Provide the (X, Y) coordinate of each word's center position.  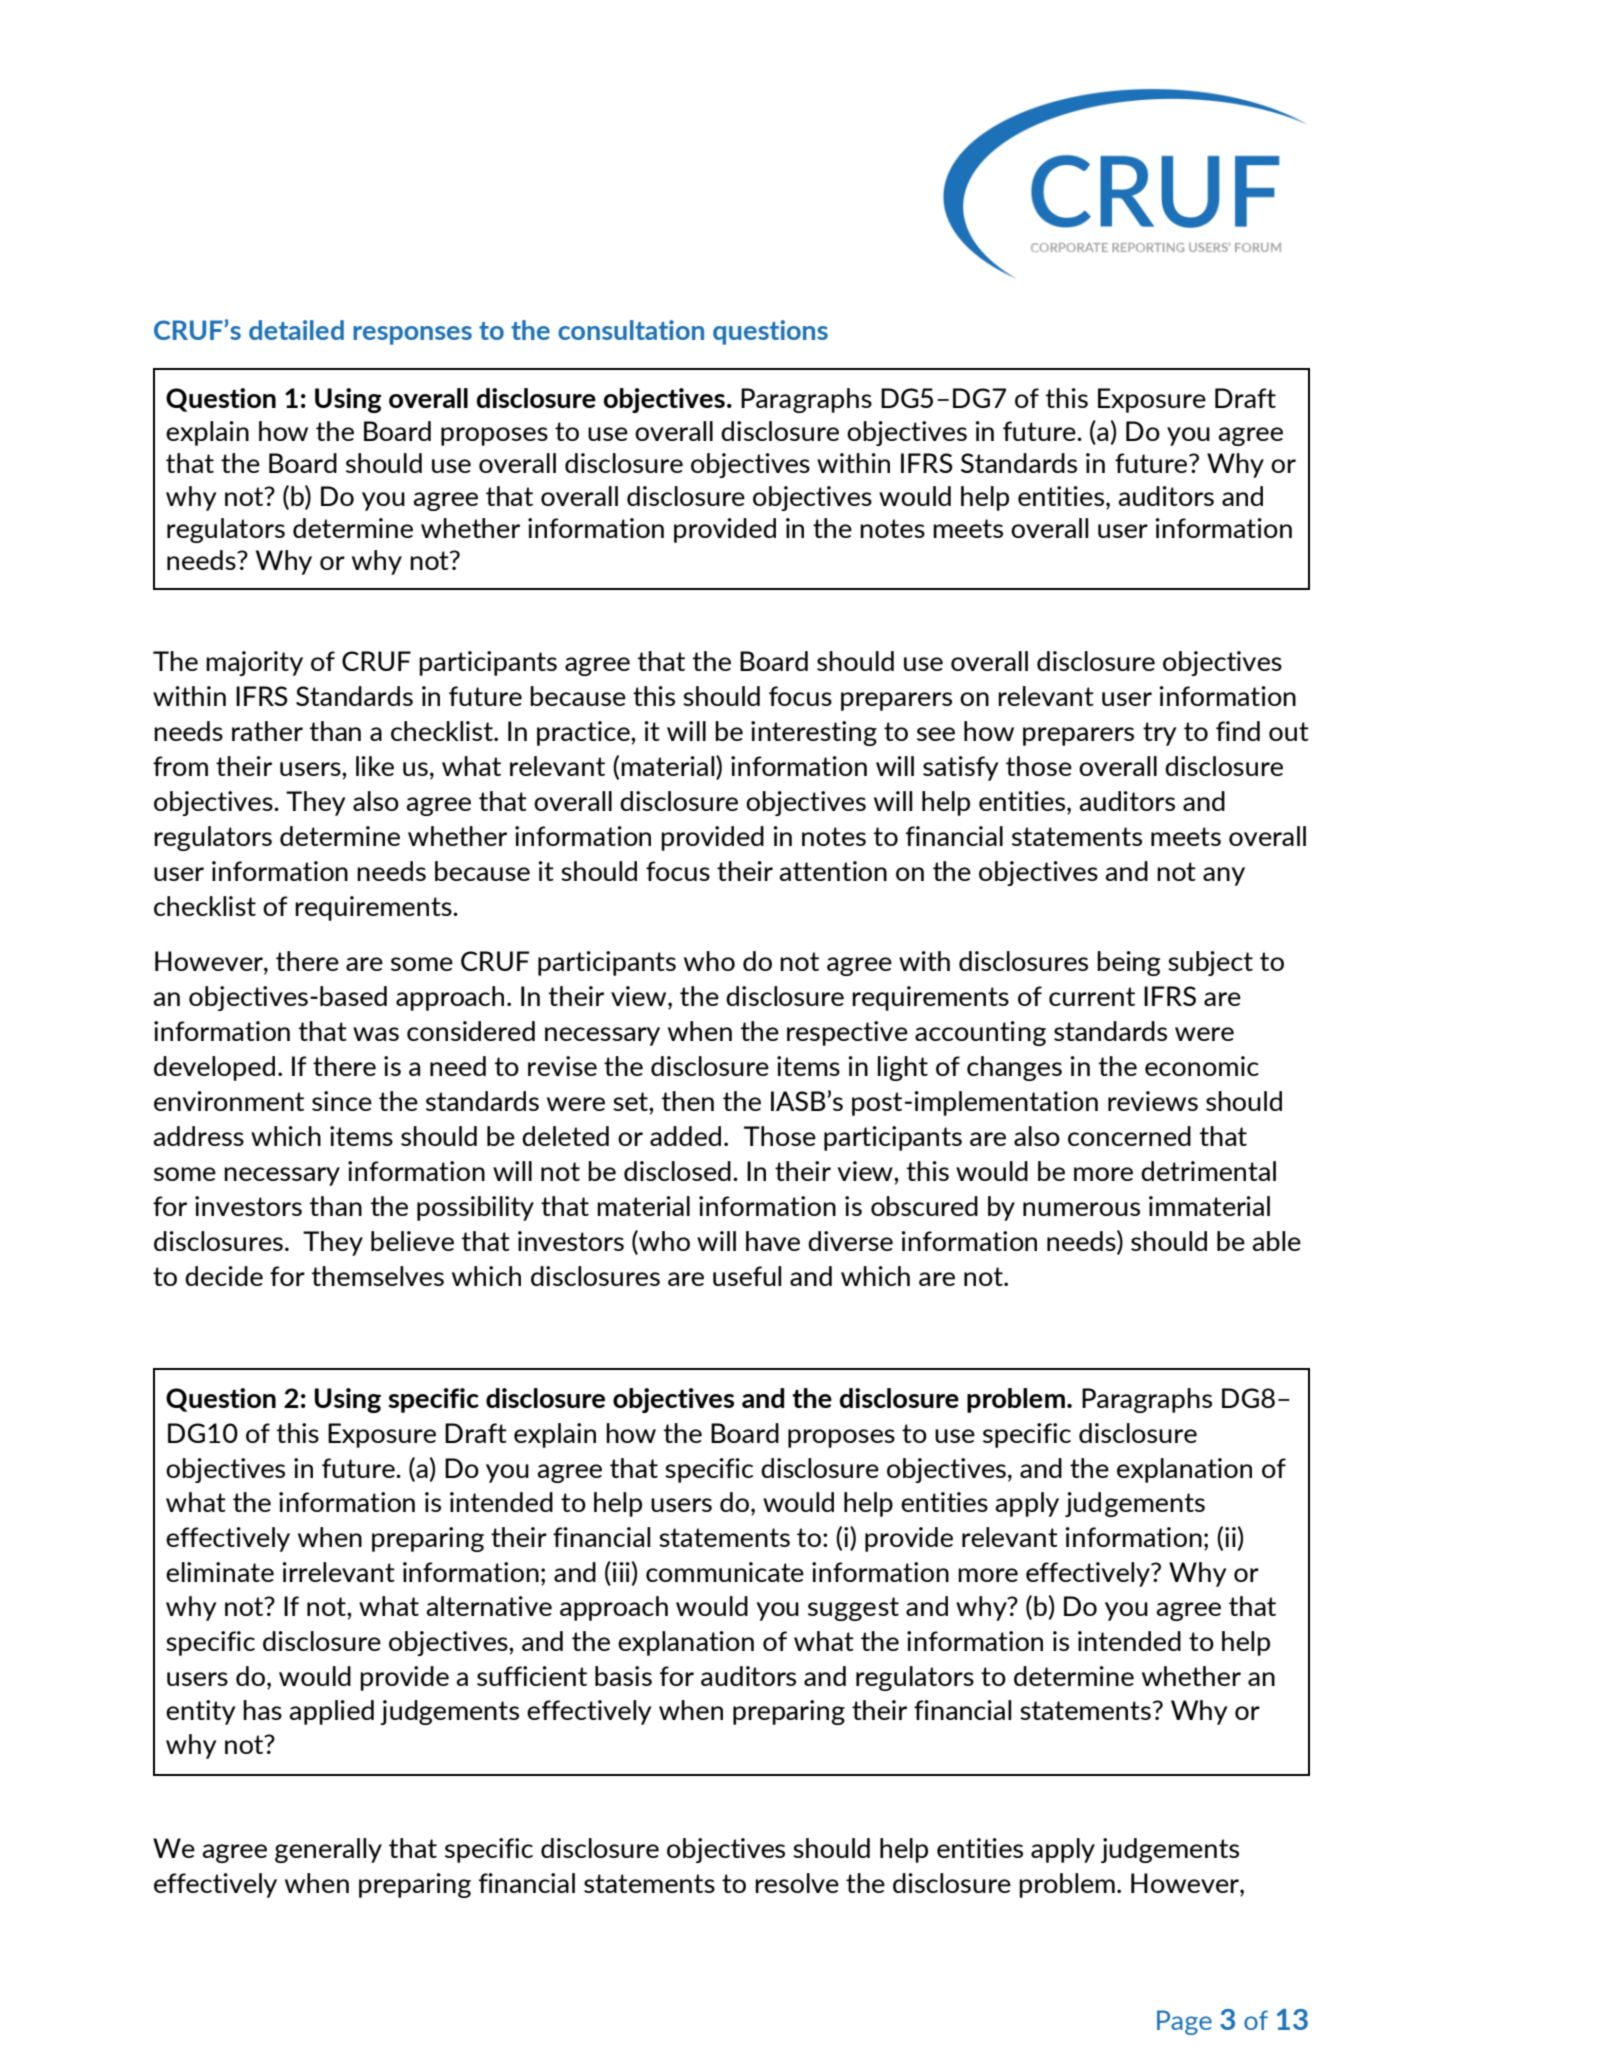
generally (328, 1850)
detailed (296, 330)
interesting (814, 733)
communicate (725, 1572)
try (1159, 734)
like (375, 766)
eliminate (220, 1572)
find (1238, 731)
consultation (631, 330)
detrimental (1208, 1171)
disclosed (677, 1171)
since (342, 1101)
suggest (853, 1609)
